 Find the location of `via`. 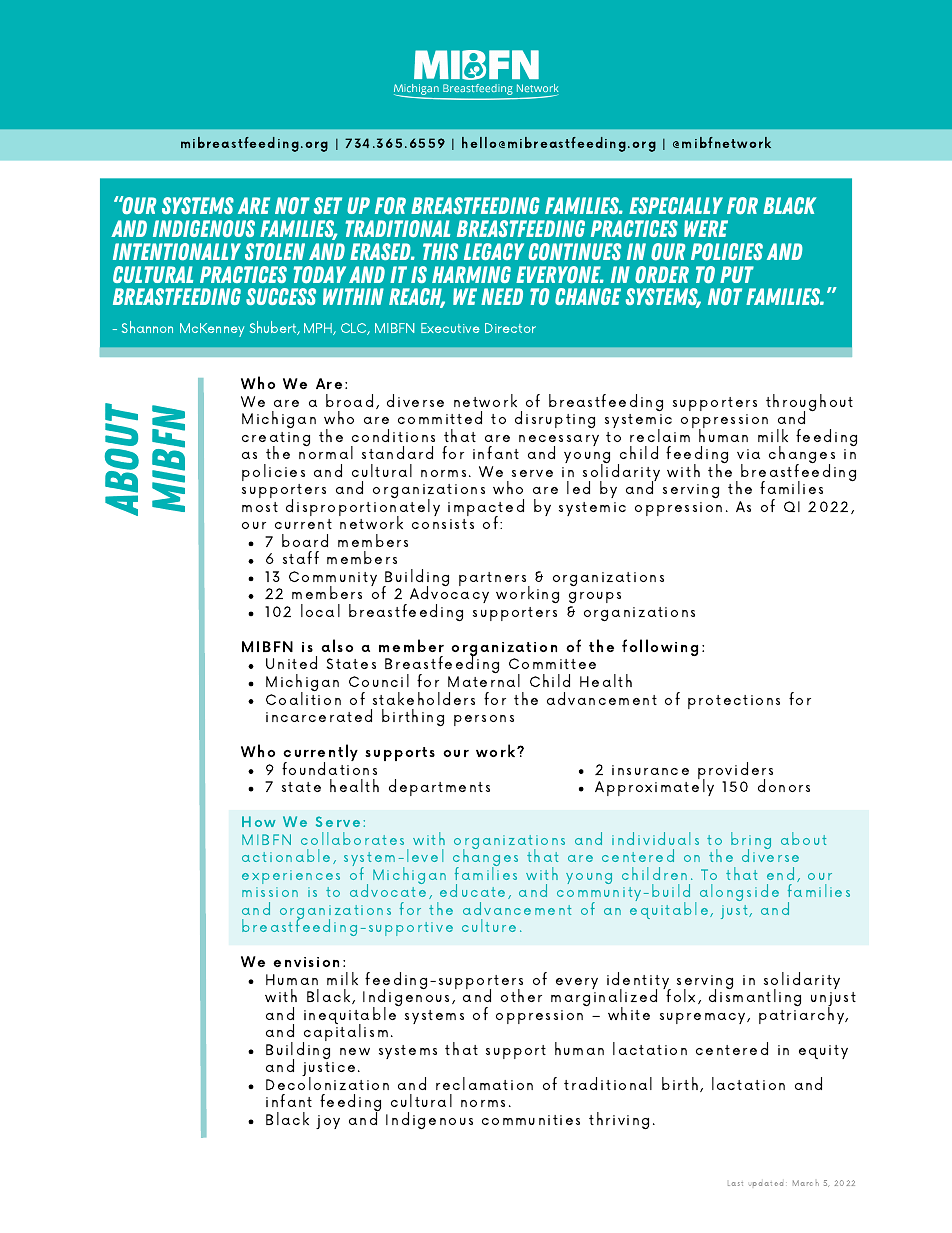

via is located at coordinates (748, 454).
